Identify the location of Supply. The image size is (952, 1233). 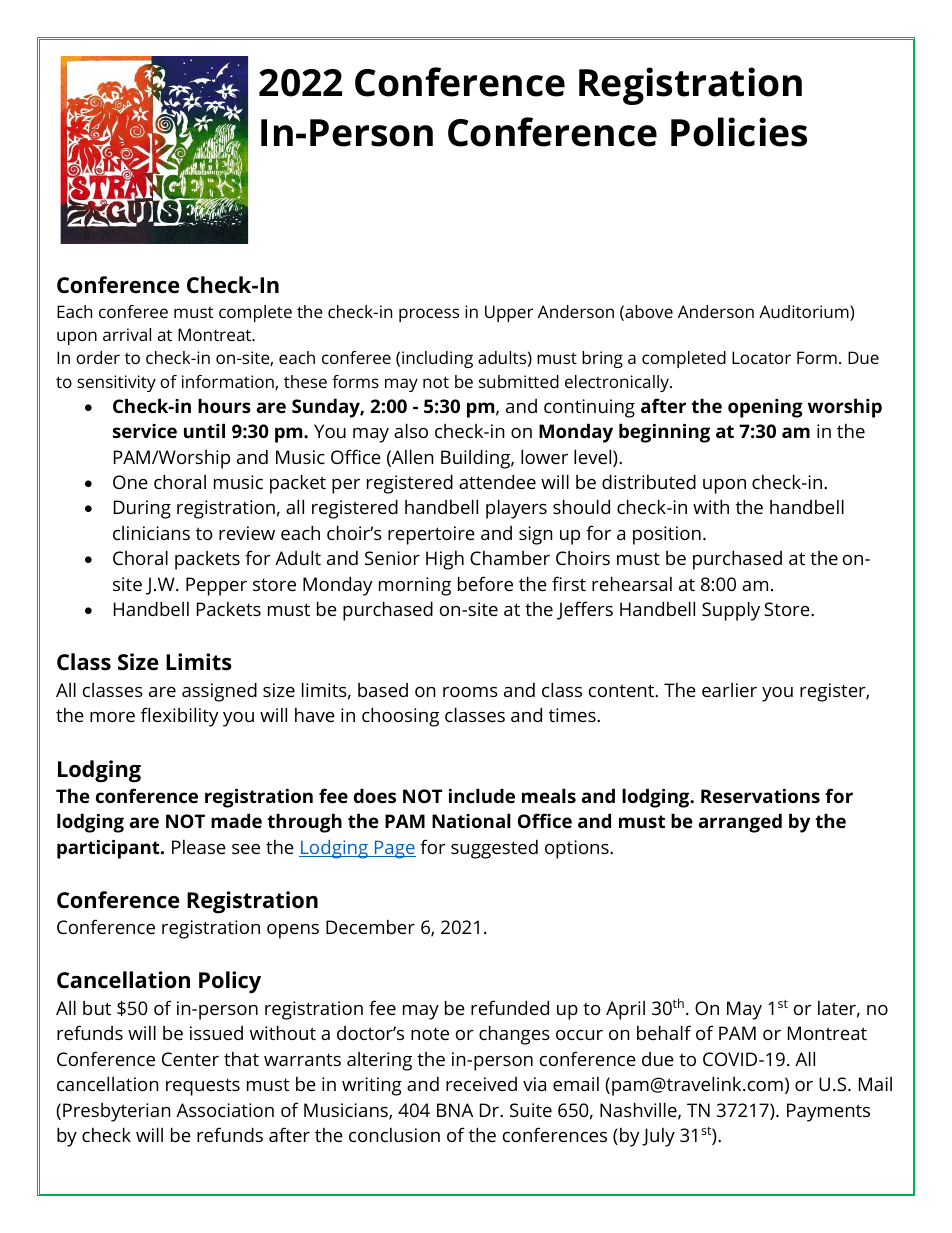
(731, 611).
